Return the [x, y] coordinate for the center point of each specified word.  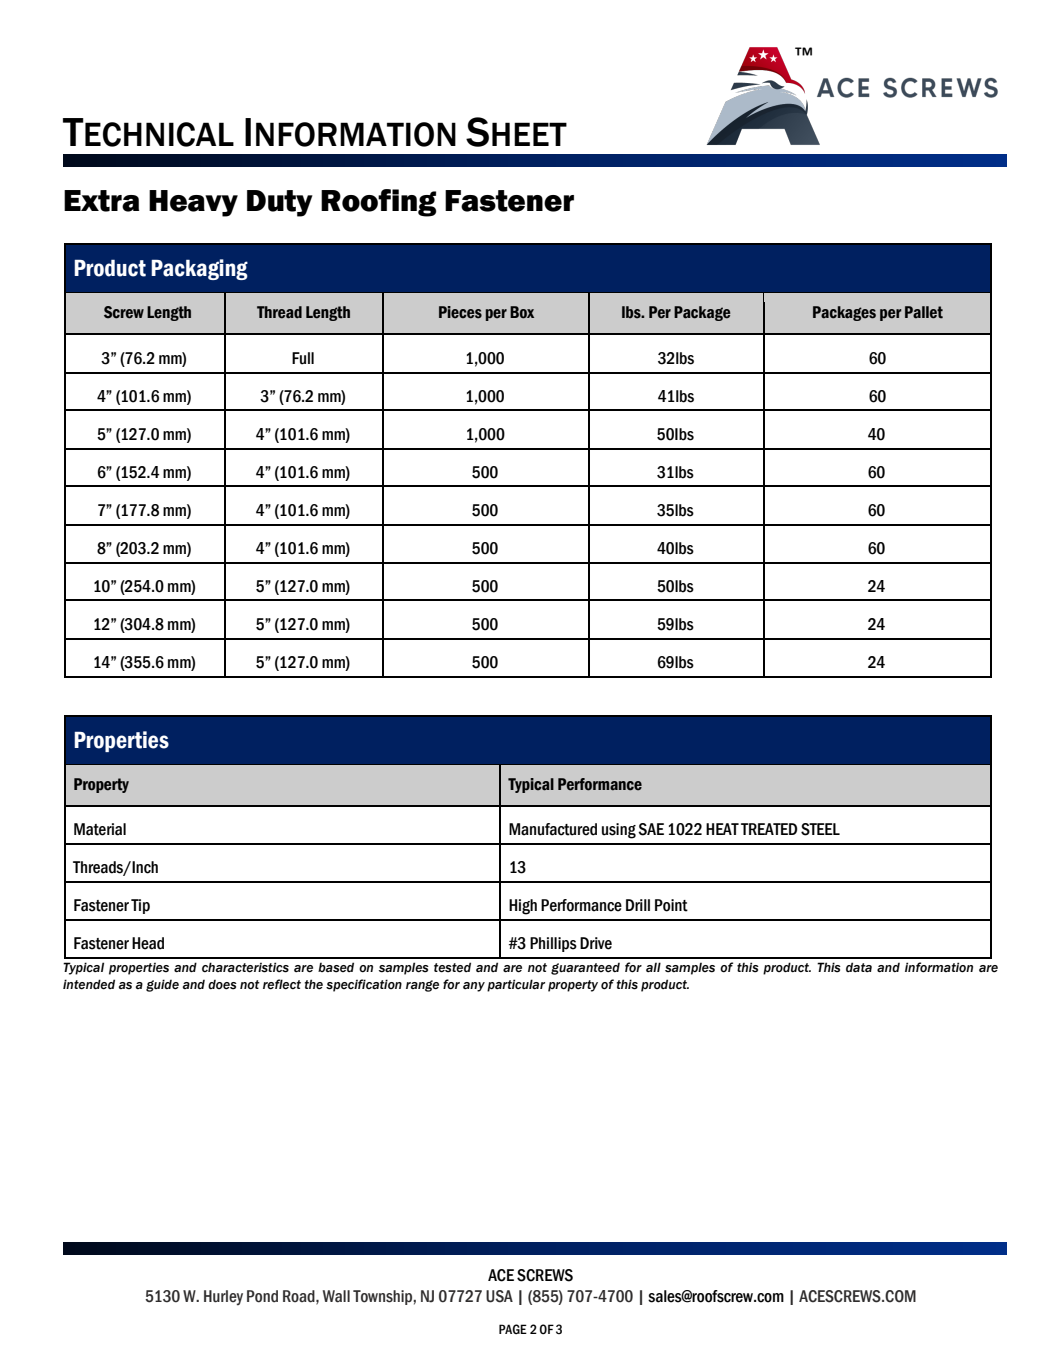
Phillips [553, 944]
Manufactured [553, 829]
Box [522, 312]
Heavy [193, 203]
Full [303, 358]
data [859, 967]
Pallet [924, 312]
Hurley [223, 1298]
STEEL [820, 829]
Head [148, 943]
